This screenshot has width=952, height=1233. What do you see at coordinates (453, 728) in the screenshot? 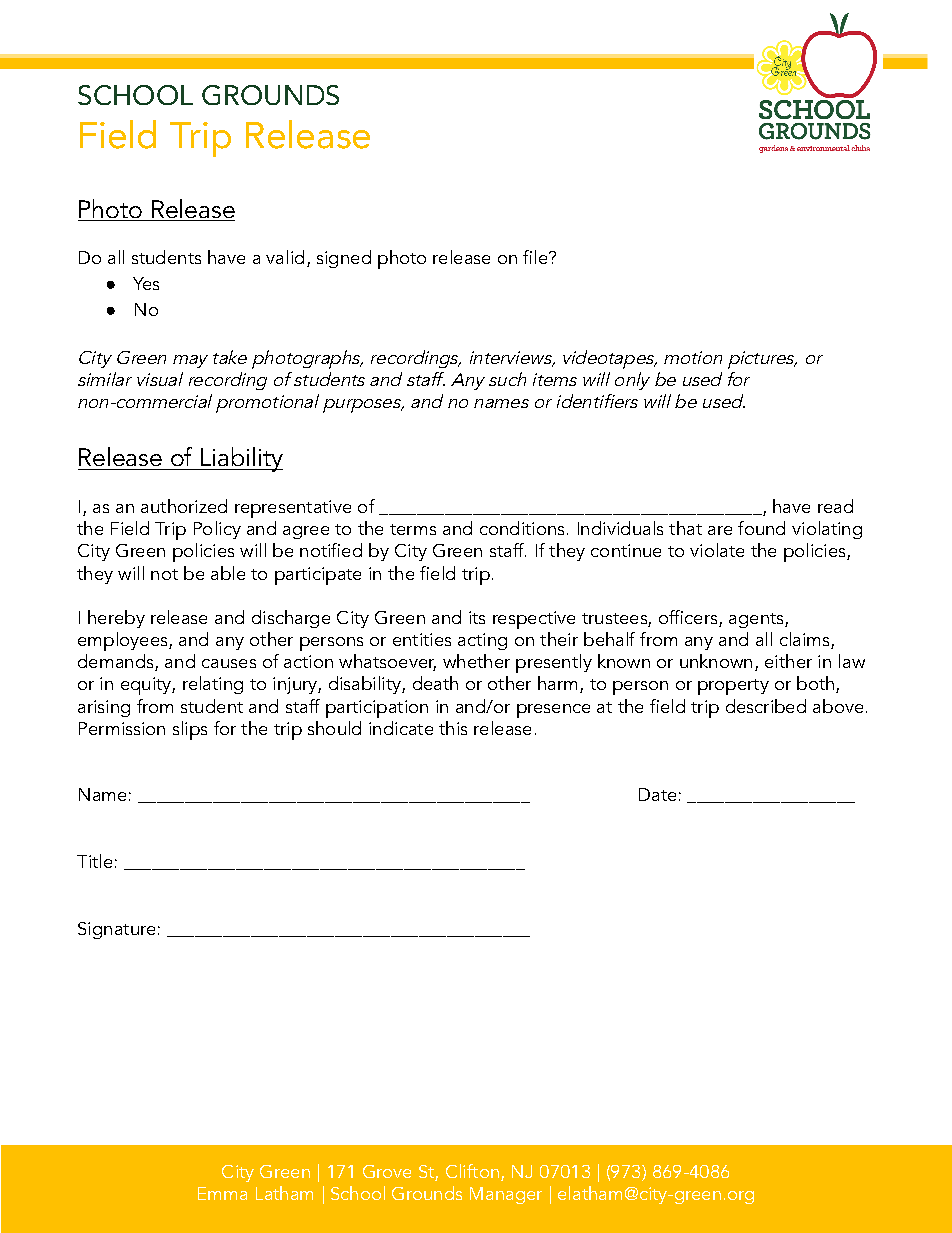
I see `this` at bounding box center [453, 728].
